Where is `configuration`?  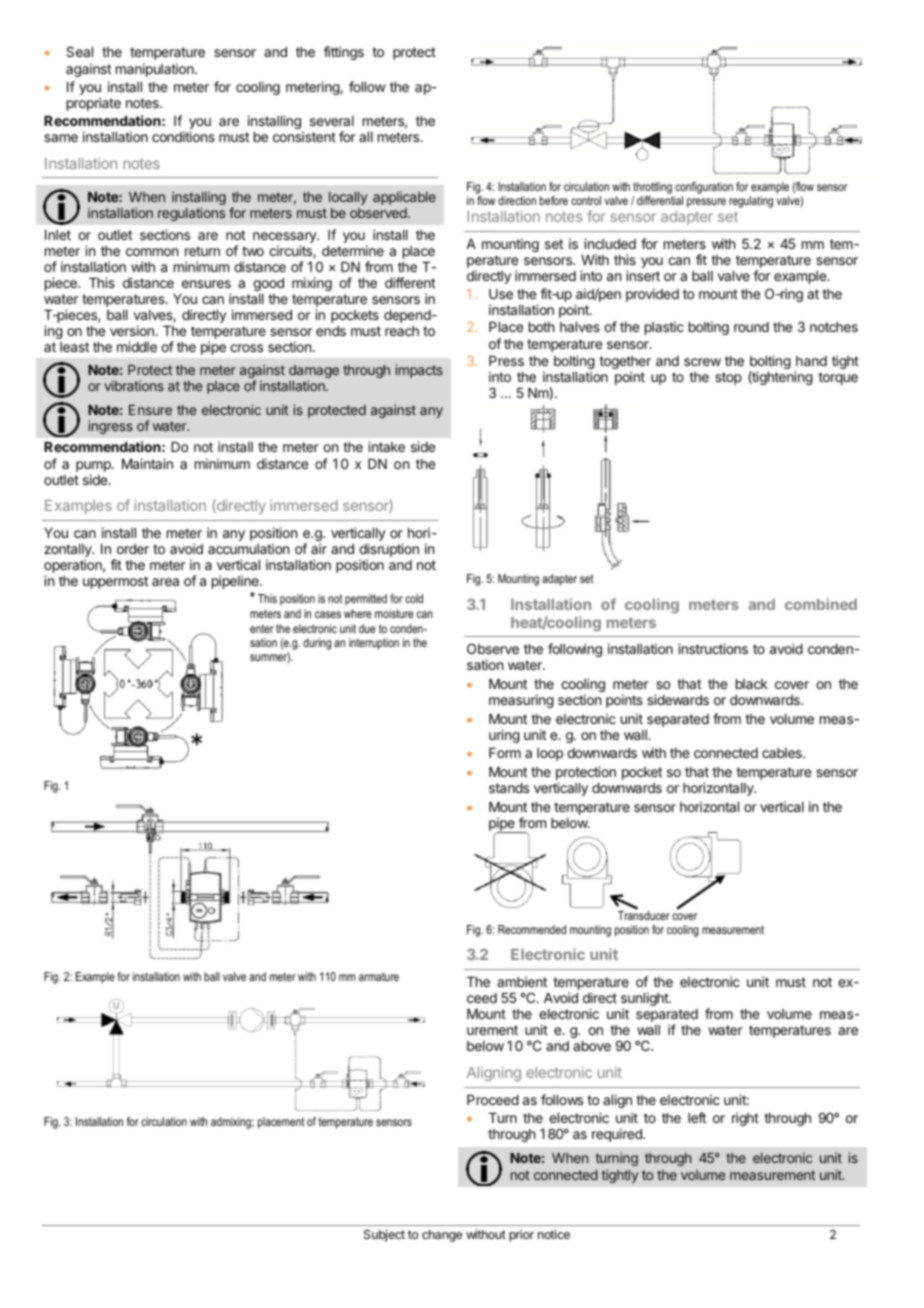 configuration is located at coordinates (703, 189).
